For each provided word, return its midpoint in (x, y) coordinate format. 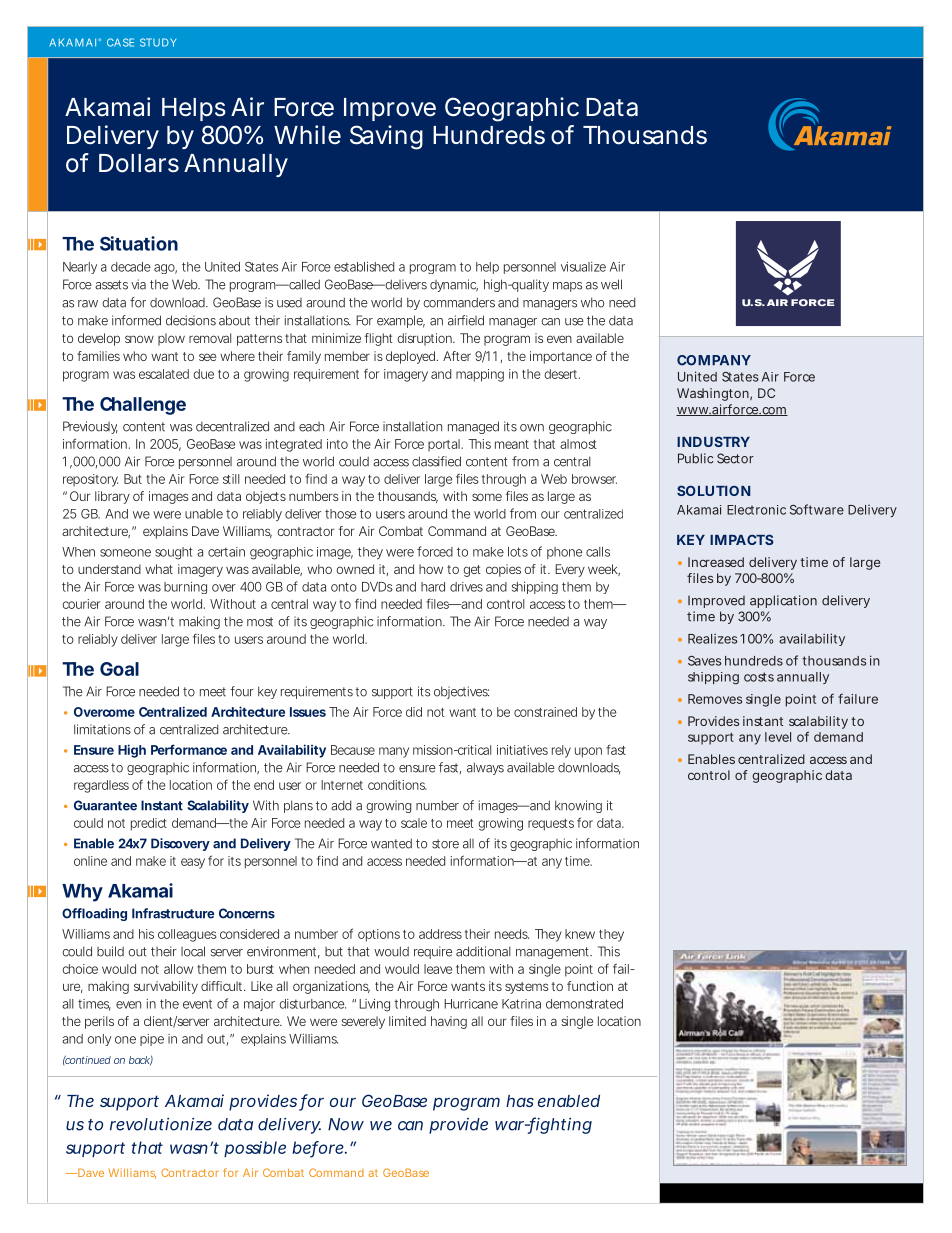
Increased (716, 562)
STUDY (158, 42)
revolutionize (161, 1124)
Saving (386, 137)
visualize (583, 267)
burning (185, 588)
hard (433, 587)
